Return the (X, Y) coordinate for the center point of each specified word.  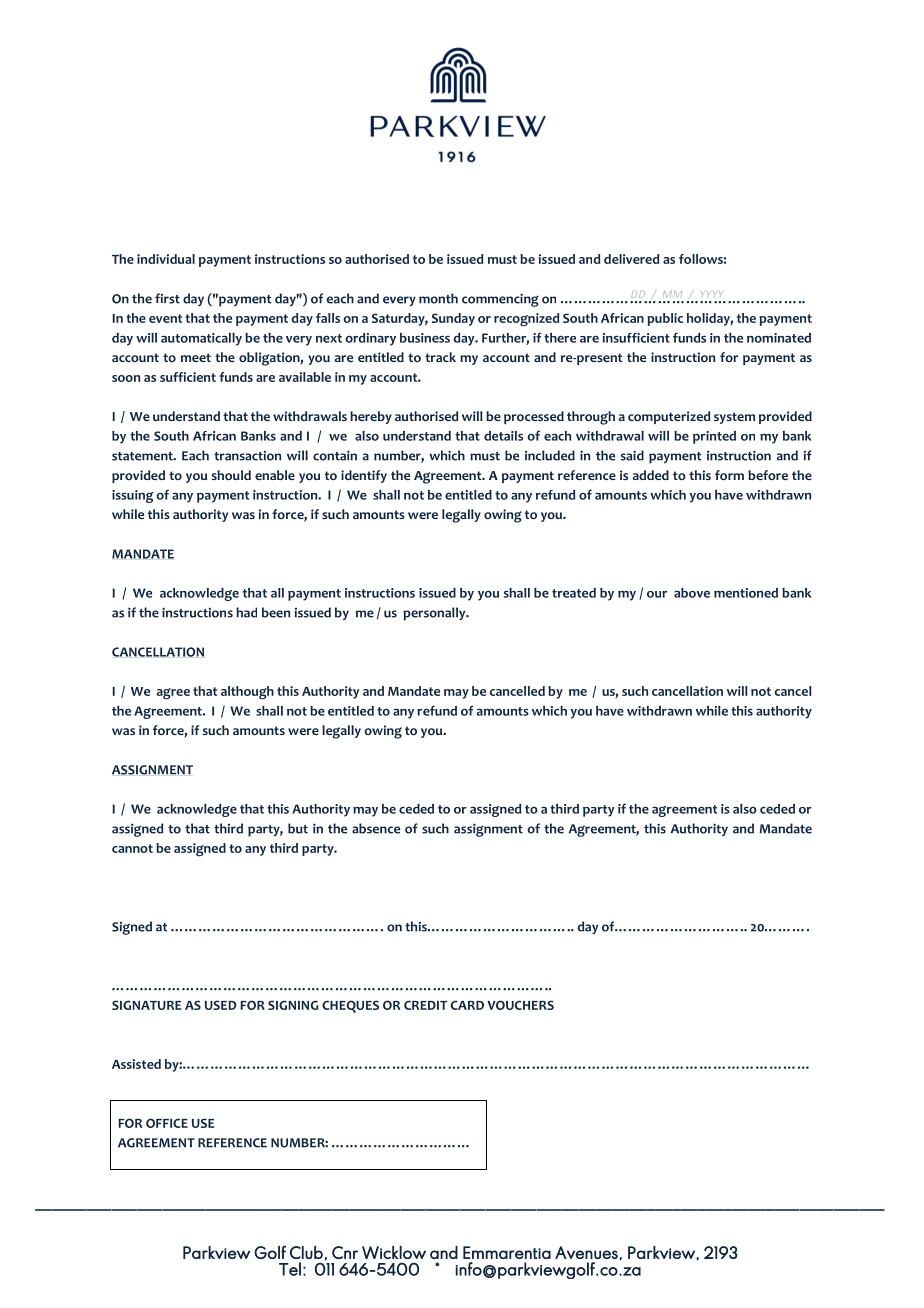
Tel (290, 1269)
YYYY (711, 294)
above (692, 593)
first (167, 298)
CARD (467, 1005)
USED (220, 1005)
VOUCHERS (520, 1005)
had (246, 612)
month (438, 298)
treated (574, 593)
